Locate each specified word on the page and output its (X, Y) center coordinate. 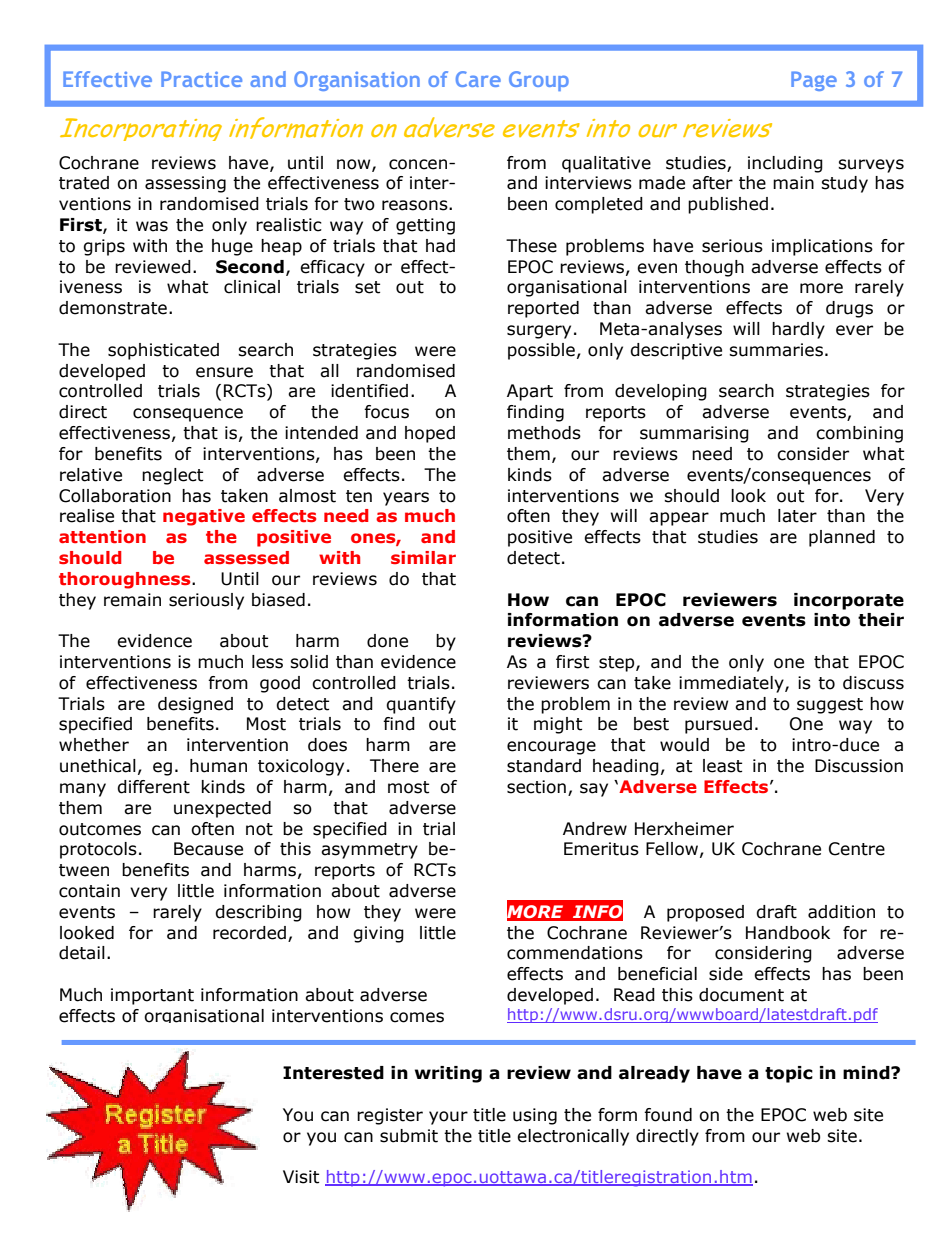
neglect (172, 476)
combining (859, 434)
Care (478, 79)
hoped (430, 434)
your (448, 1118)
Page (814, 81)
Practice (201, 79)
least (722, 766)
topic (789, 1074)
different (153, 787)
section (536, 787)
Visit (301, 1177)
